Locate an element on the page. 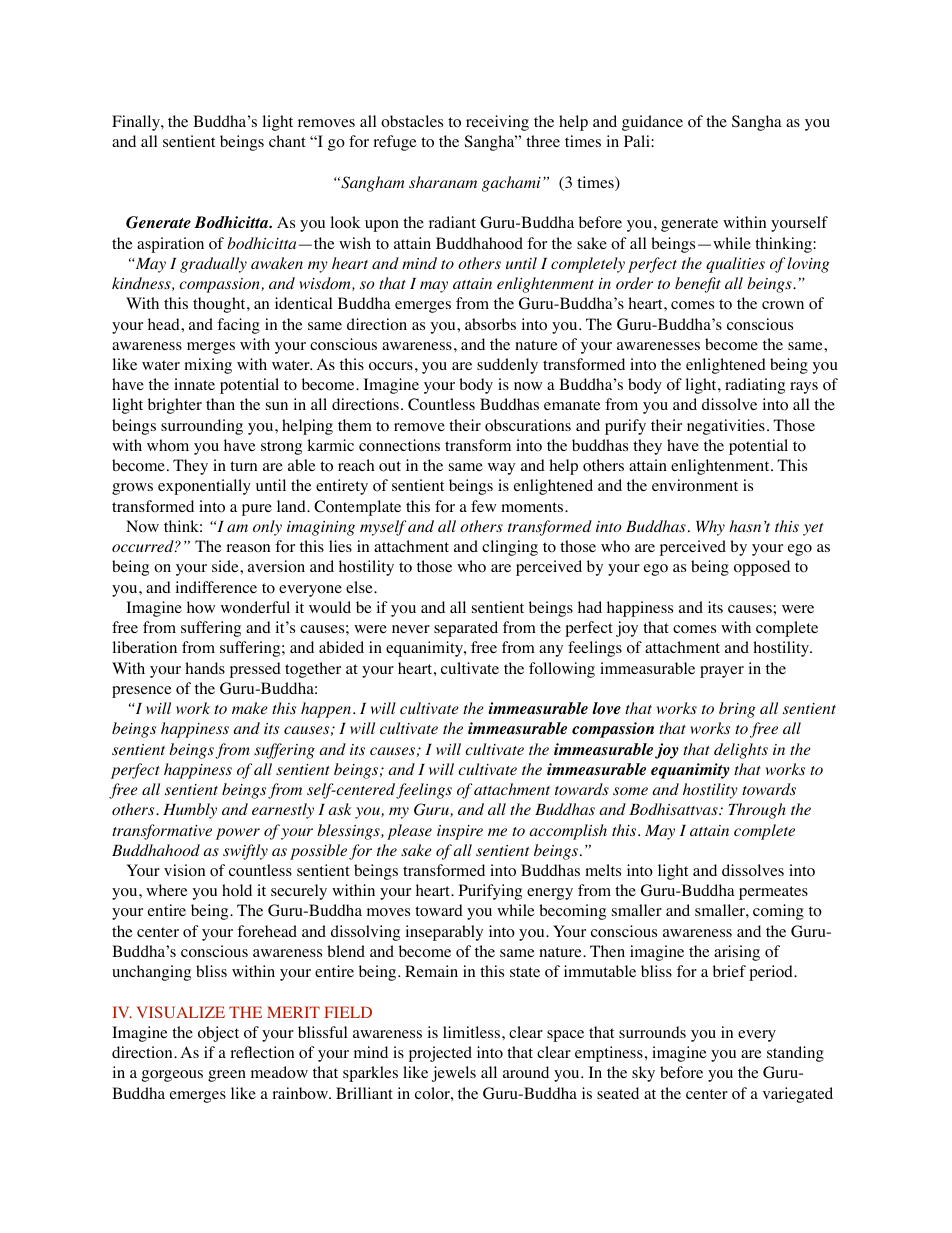  projected is located at coordinates (440, 1054).
